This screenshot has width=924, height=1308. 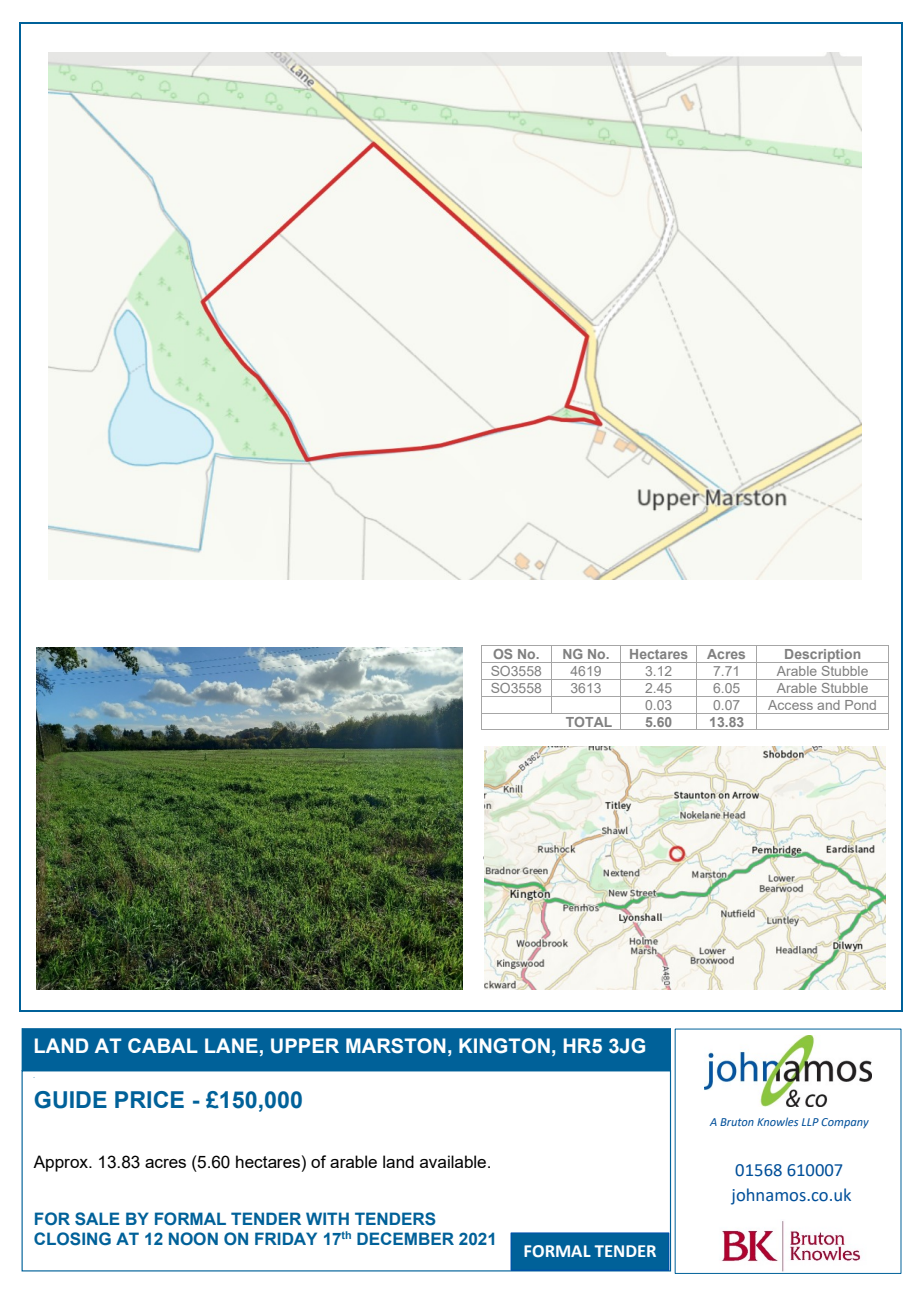 I want to click on TOTAL, so click(x=589, y=722).
